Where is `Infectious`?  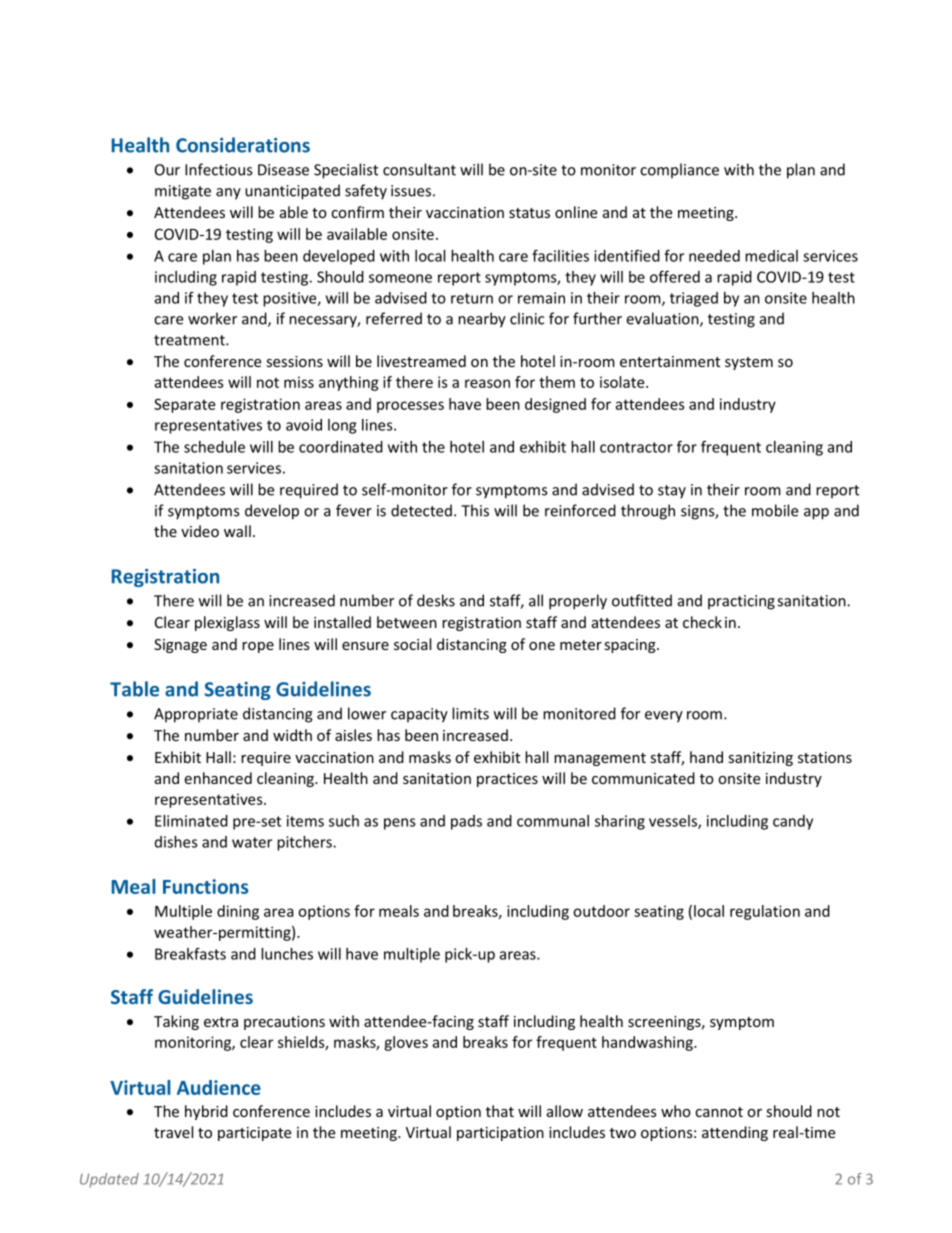
Infectious is located at coordinates (218, 169).
